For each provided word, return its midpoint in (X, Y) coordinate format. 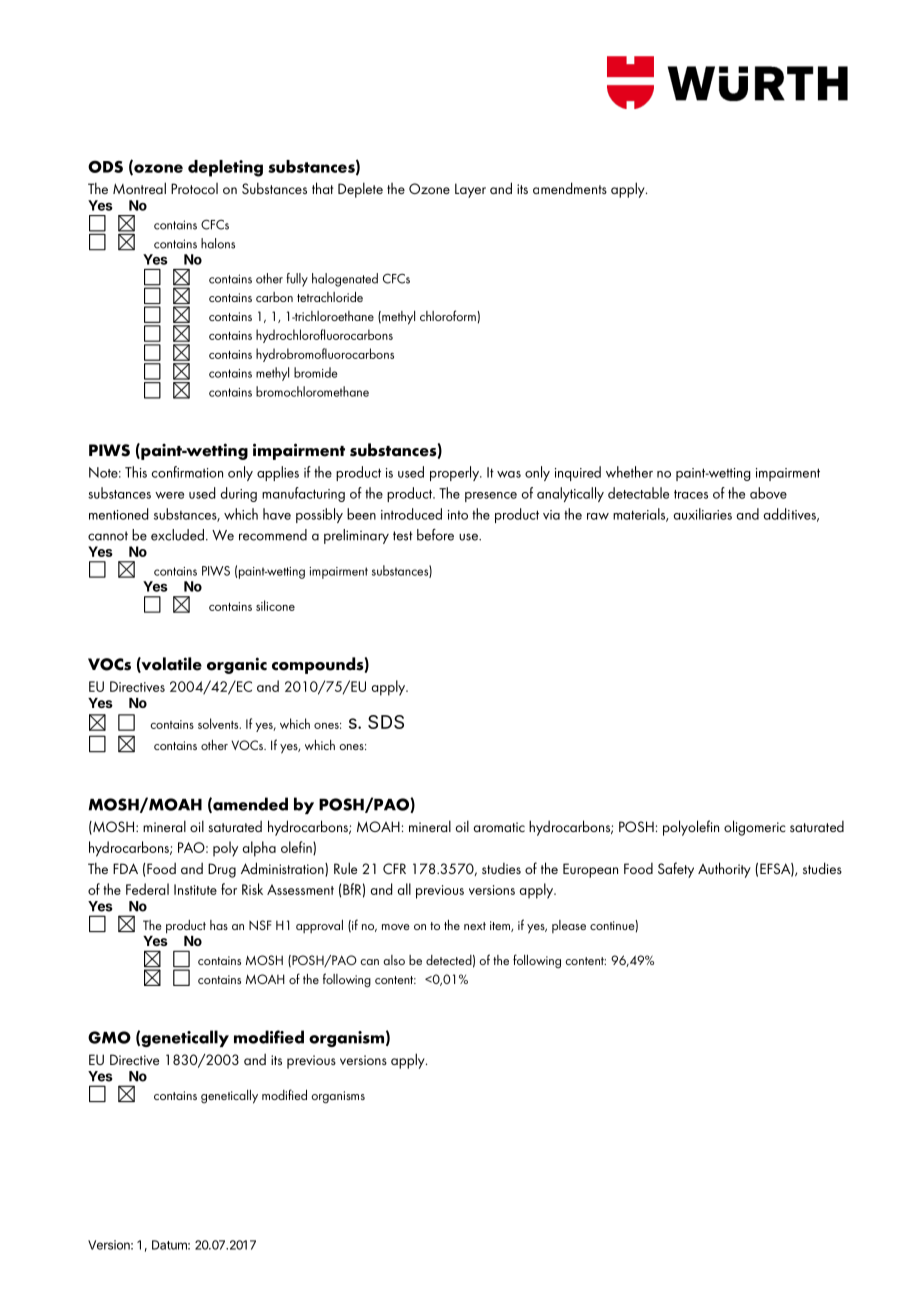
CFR (394, 868)
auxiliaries (703, 514)
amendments (570, 188)
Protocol (194, 188)
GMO (109, 1037)
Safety (676, 870)
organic (237, 665)
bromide (316, 372)
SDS (386, 722)
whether (629, 472)
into (458, 515)
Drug (222, 870)
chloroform (449, 315)
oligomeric (755, 828)
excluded (177, 535)
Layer (470, 190)
